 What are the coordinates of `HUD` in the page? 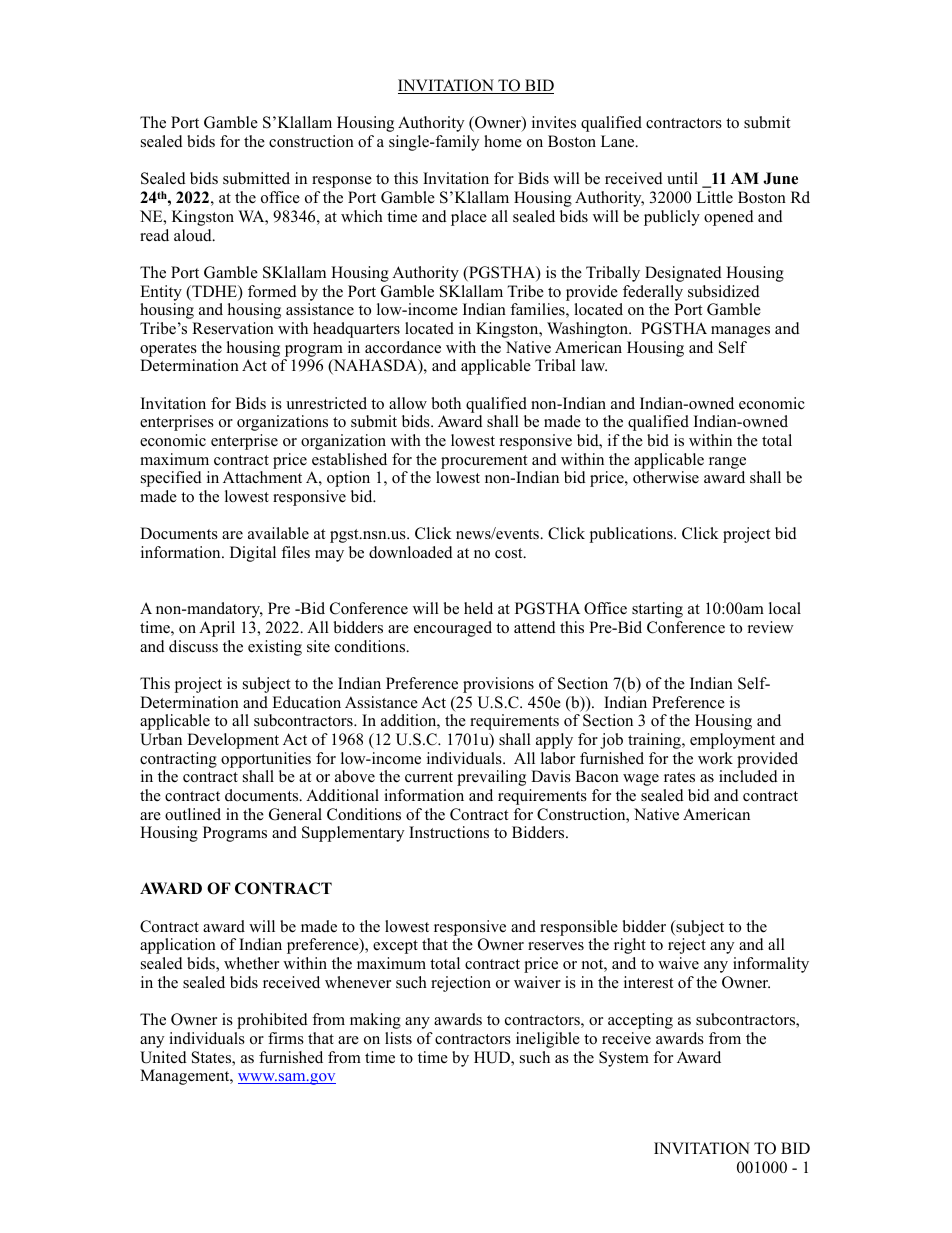 It's located at (493, 1058).
